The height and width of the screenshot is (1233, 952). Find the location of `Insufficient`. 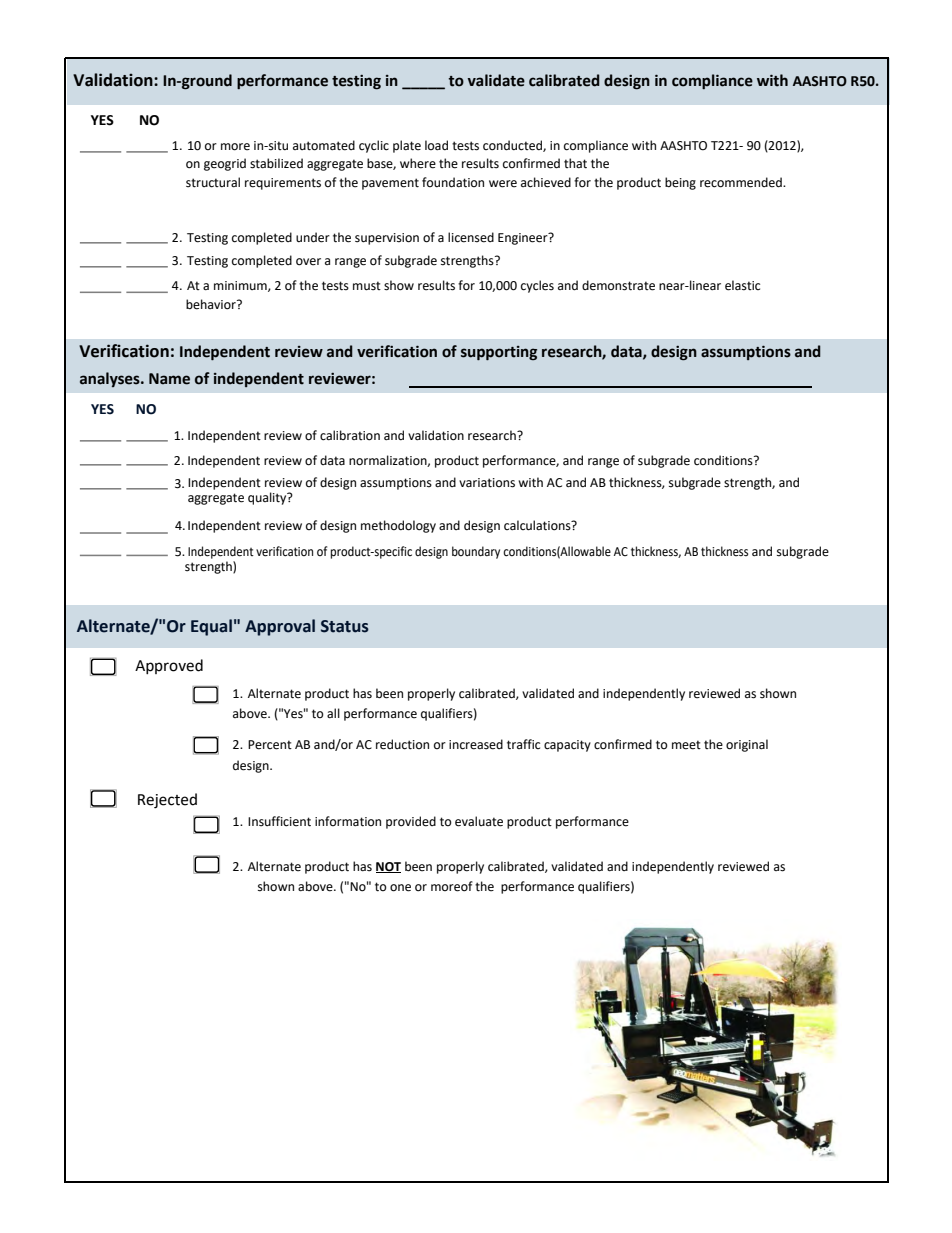

Insufficient is located at coordinates (279, 821).
